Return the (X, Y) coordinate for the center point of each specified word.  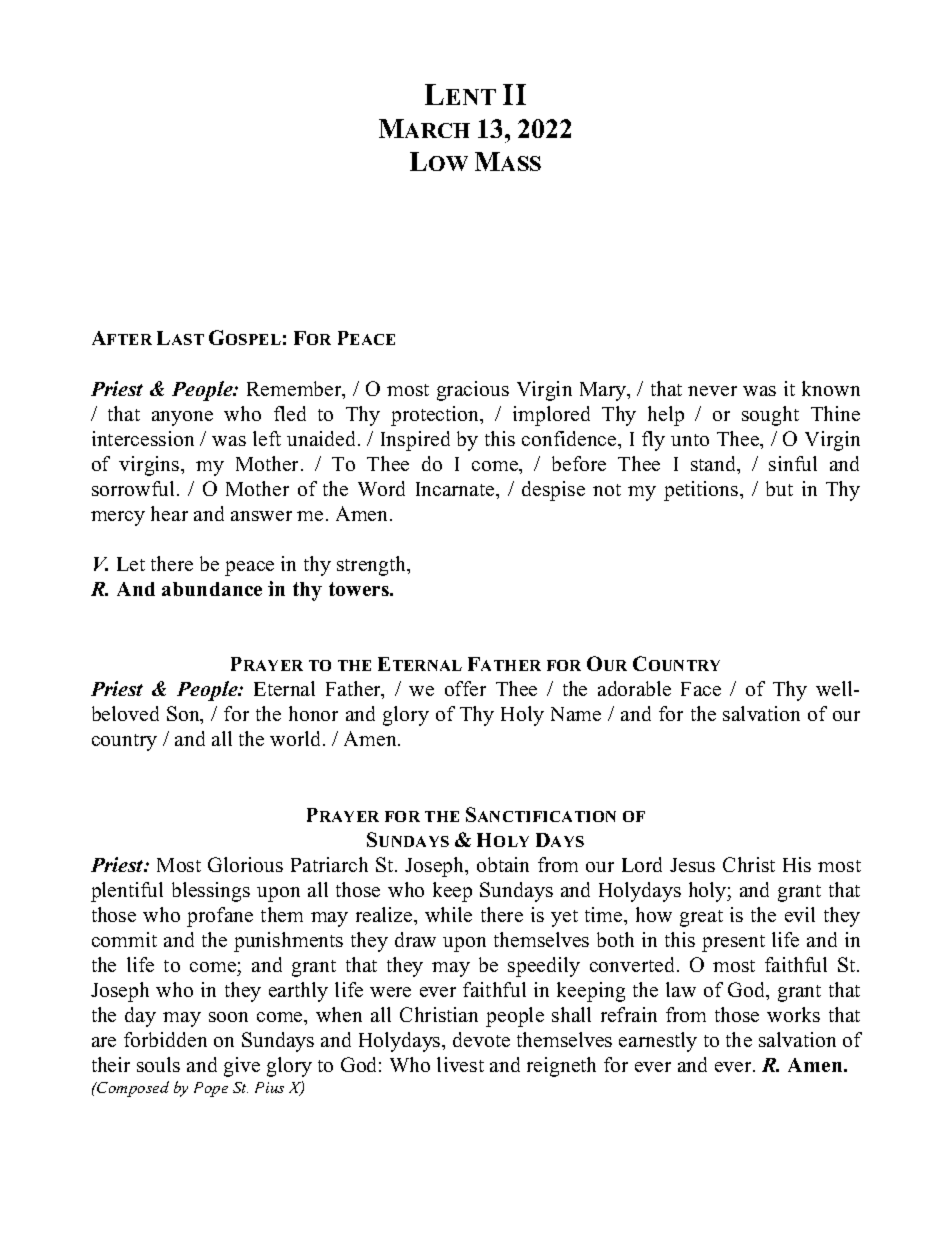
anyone (182, 418)
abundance (212, 589)
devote (481, 1039)
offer (465, 688)
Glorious (245, 864)
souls (158, 1064)
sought (770, 416)
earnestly (658, 1042)
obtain (503, 864)
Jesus (692, 865)
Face (701, 689)
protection (436, 416)
